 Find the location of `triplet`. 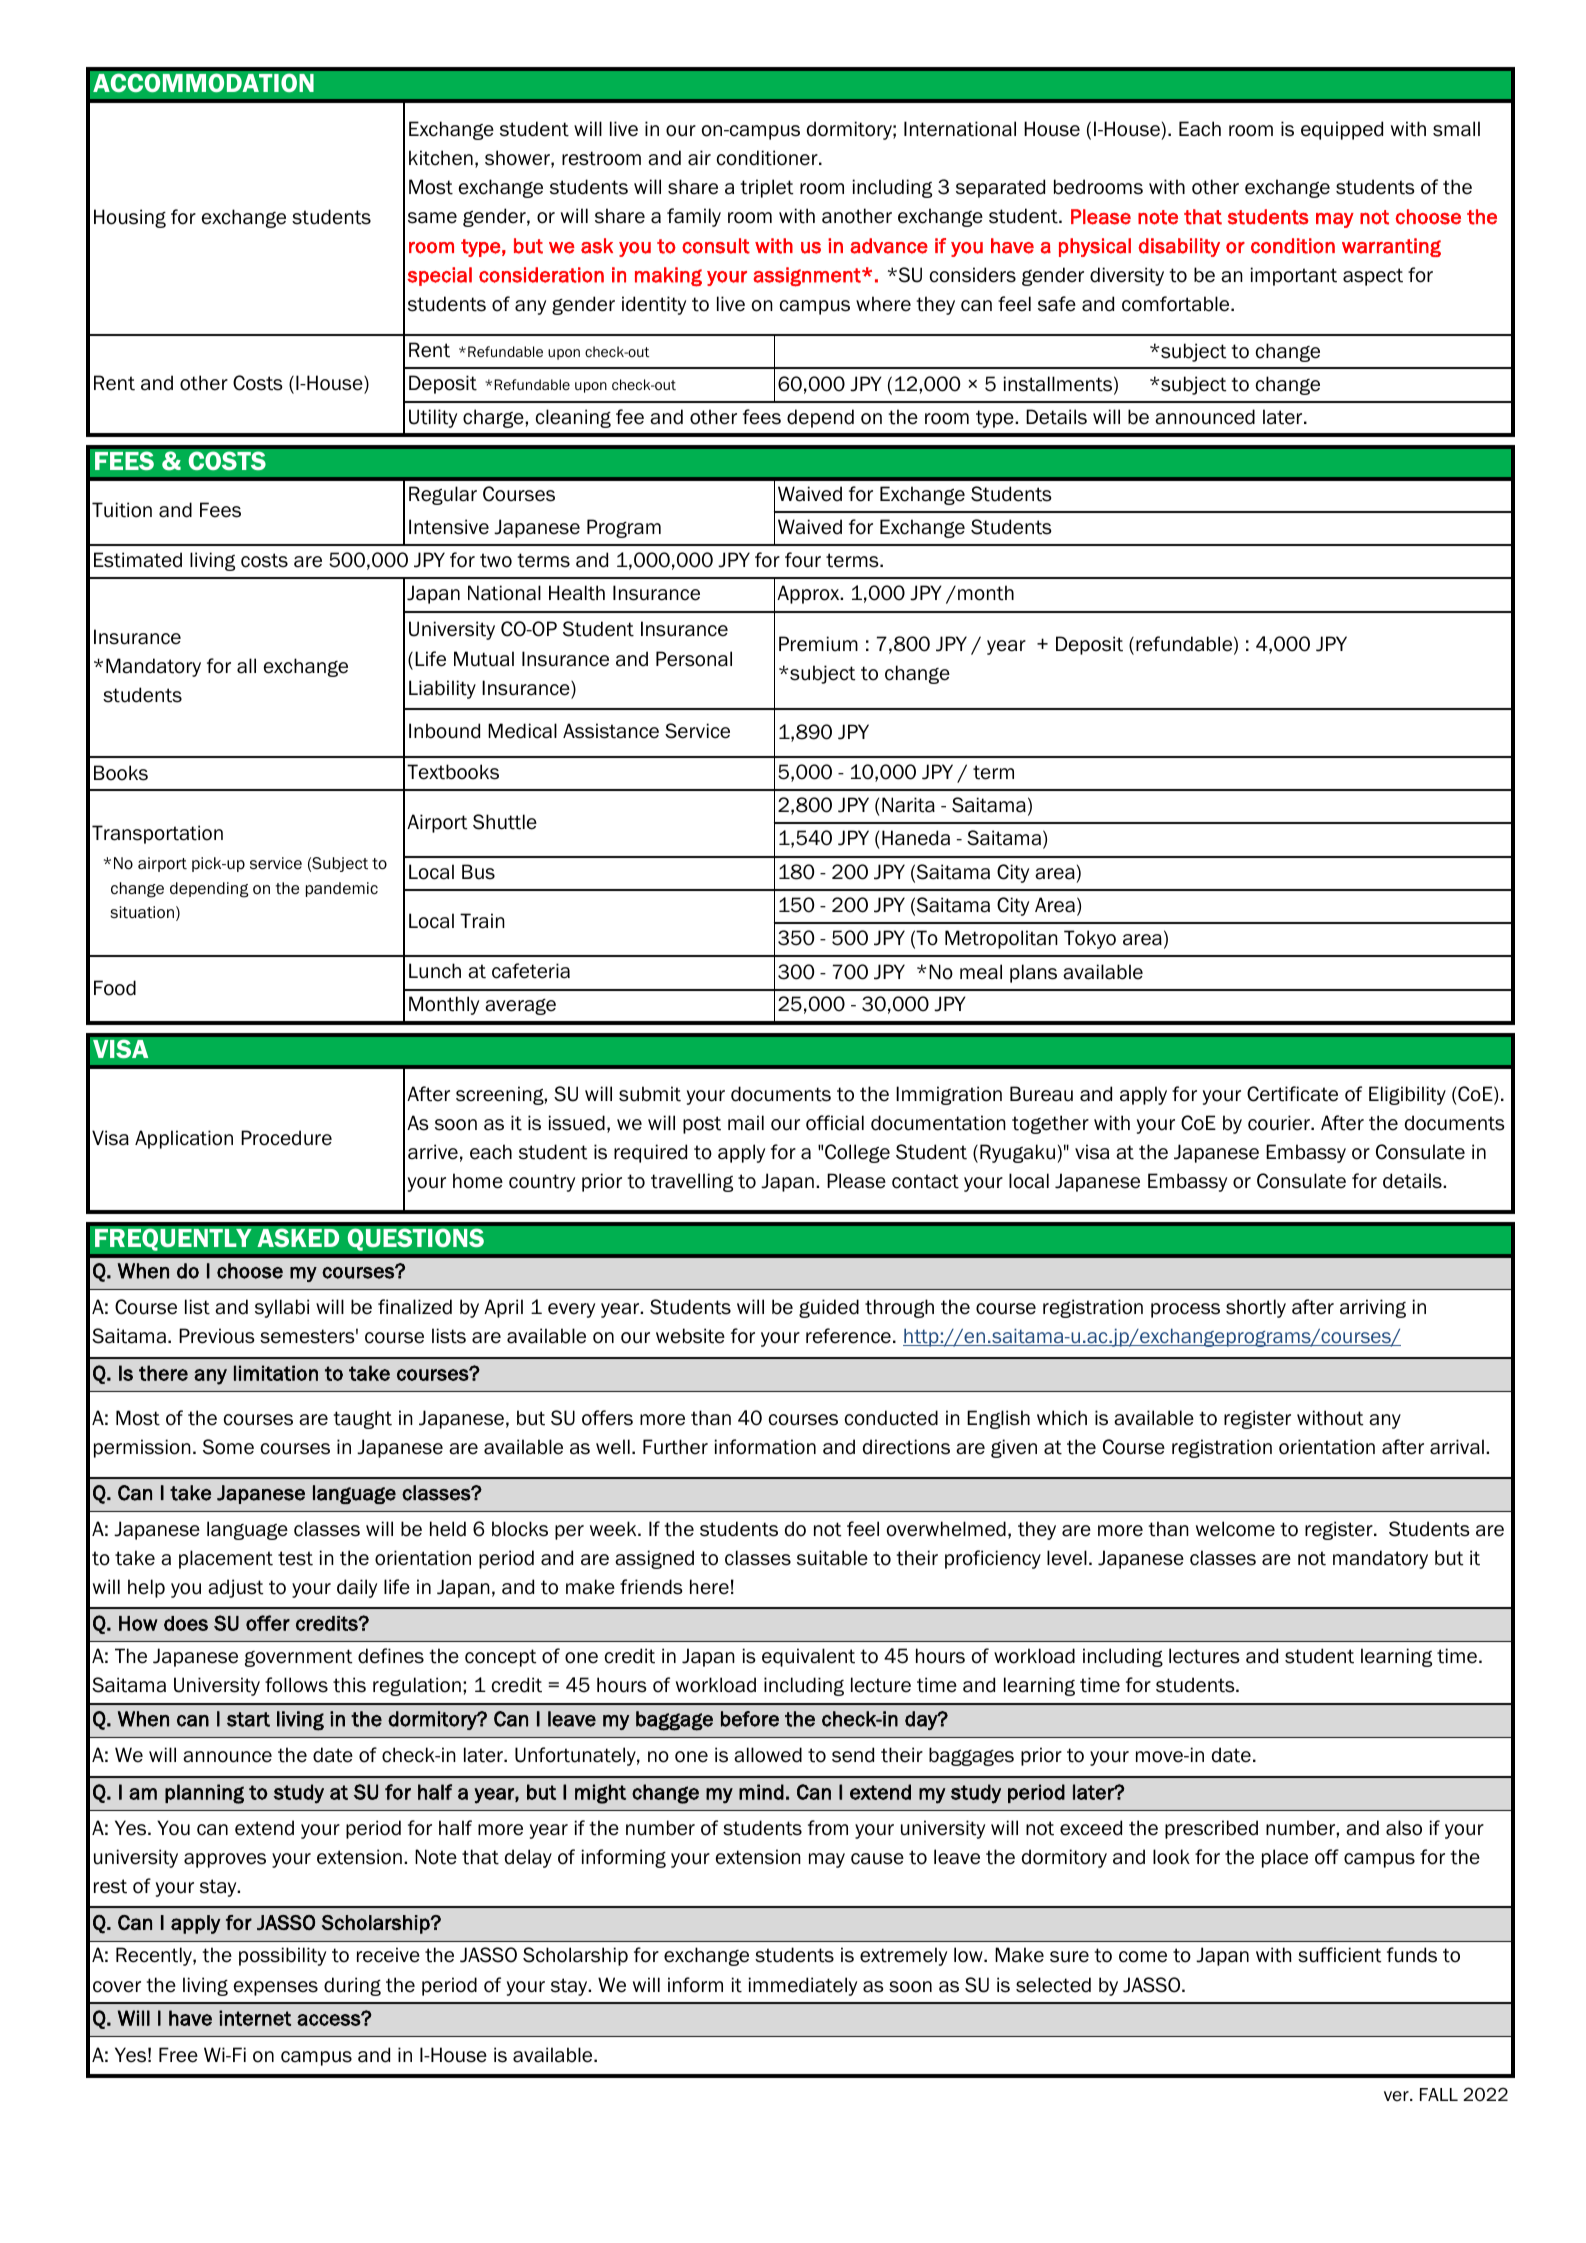

triplet is located at coordinates (767, 188).
